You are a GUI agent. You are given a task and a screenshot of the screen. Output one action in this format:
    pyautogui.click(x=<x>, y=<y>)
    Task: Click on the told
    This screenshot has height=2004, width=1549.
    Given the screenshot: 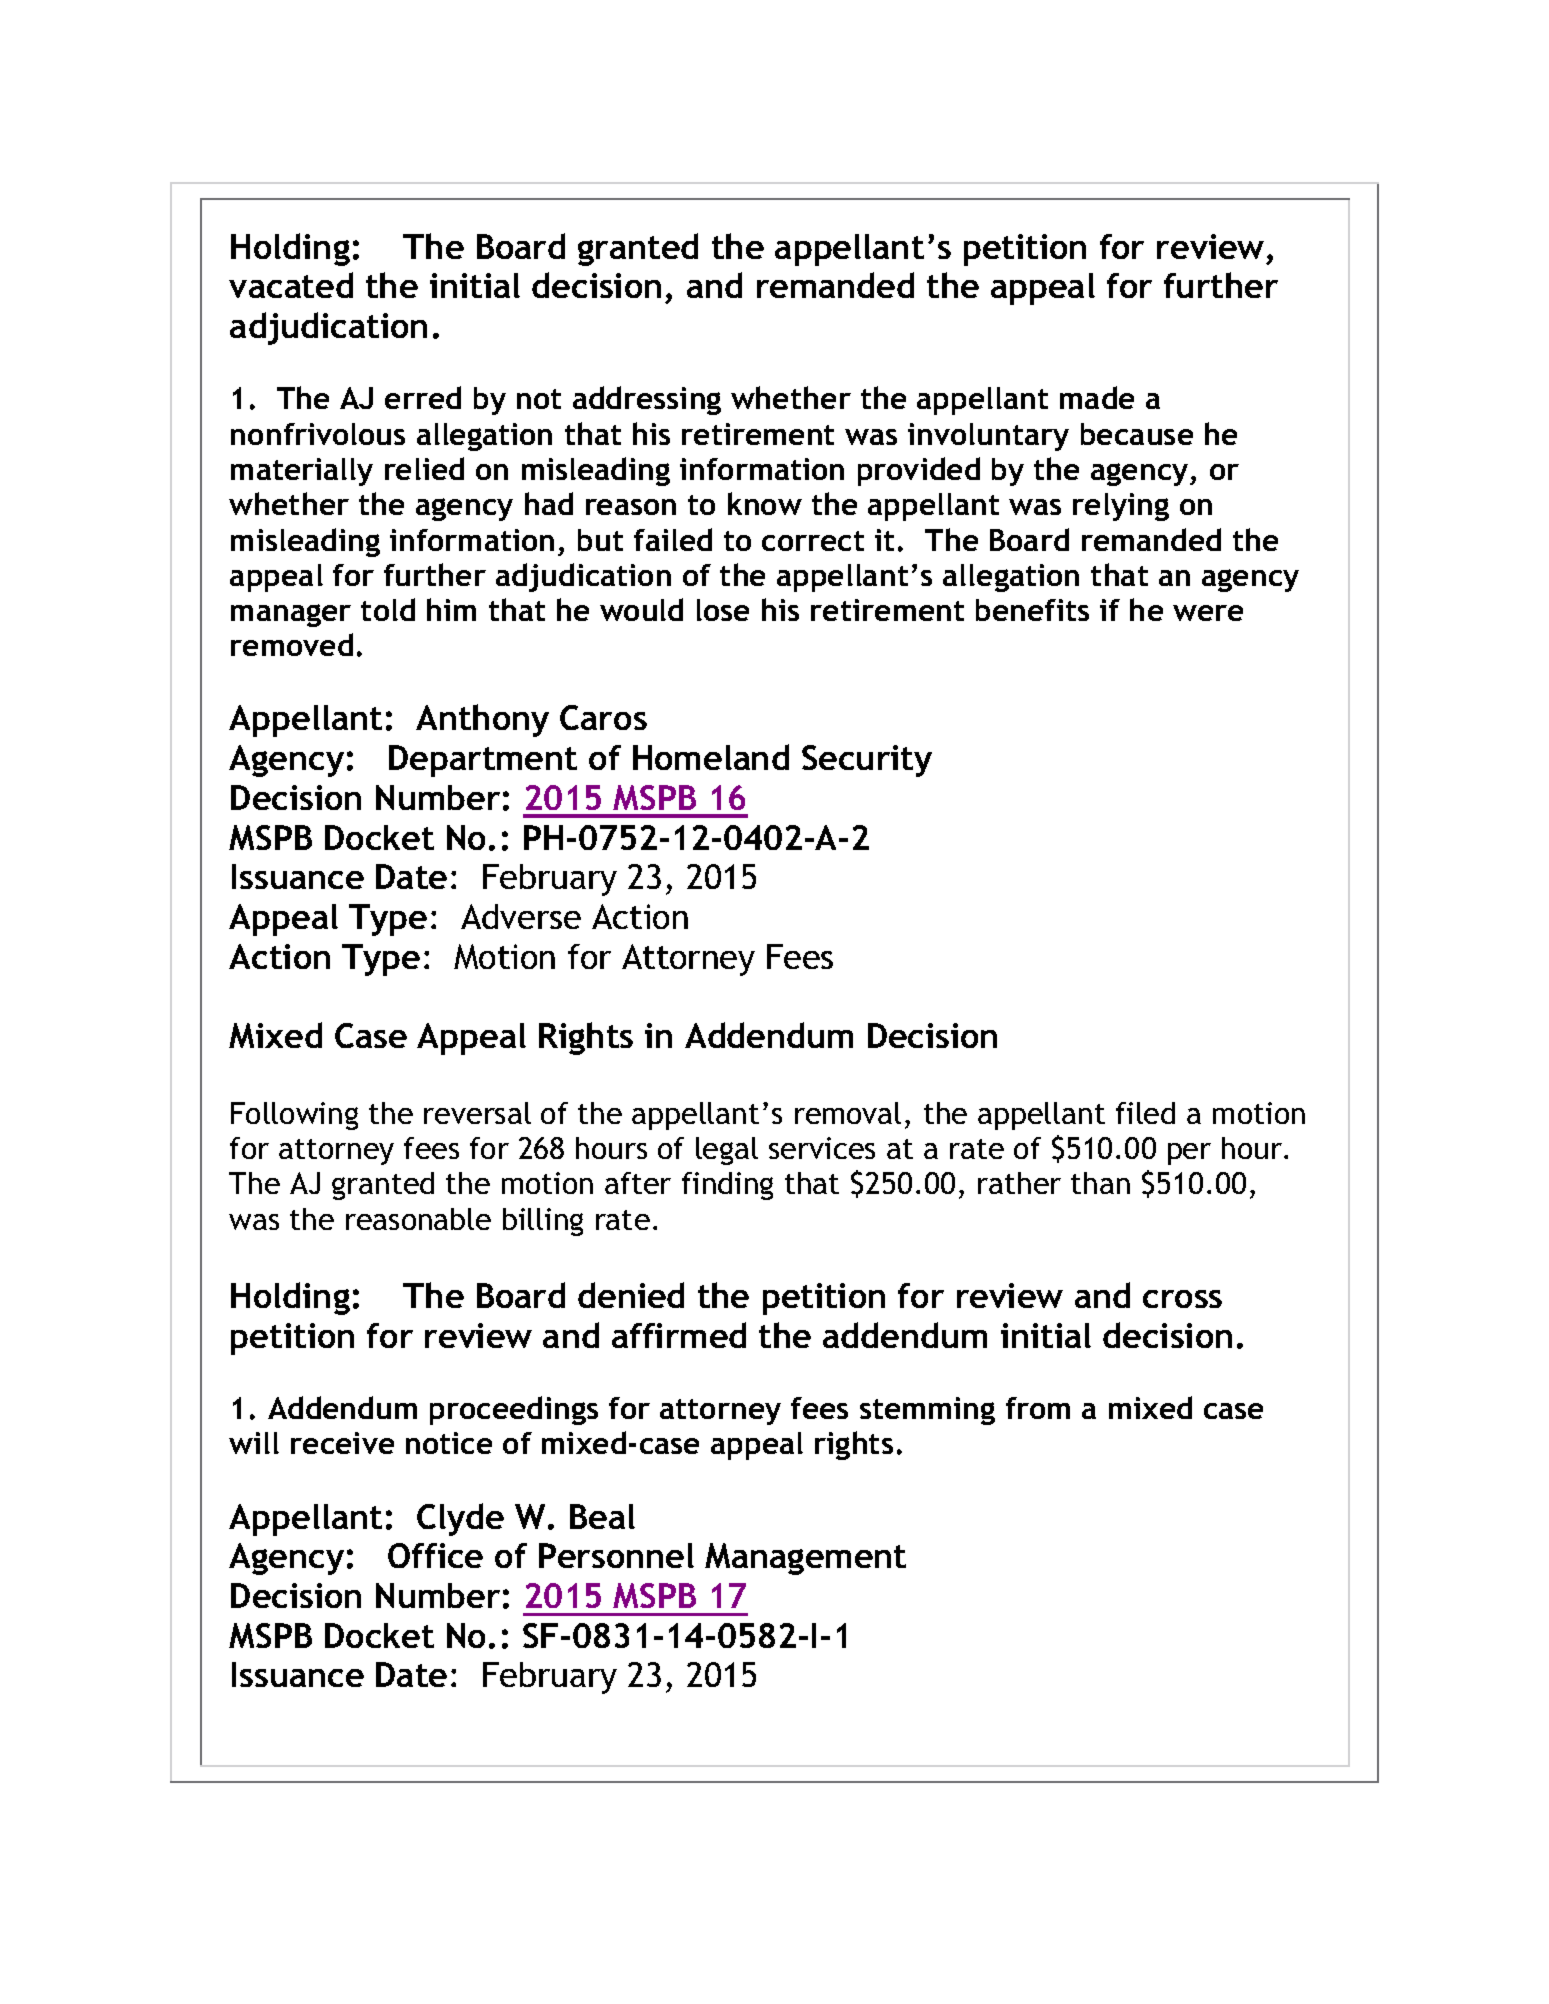 What is the action you would take?
    pyautogui.click(x=388, y=609)
